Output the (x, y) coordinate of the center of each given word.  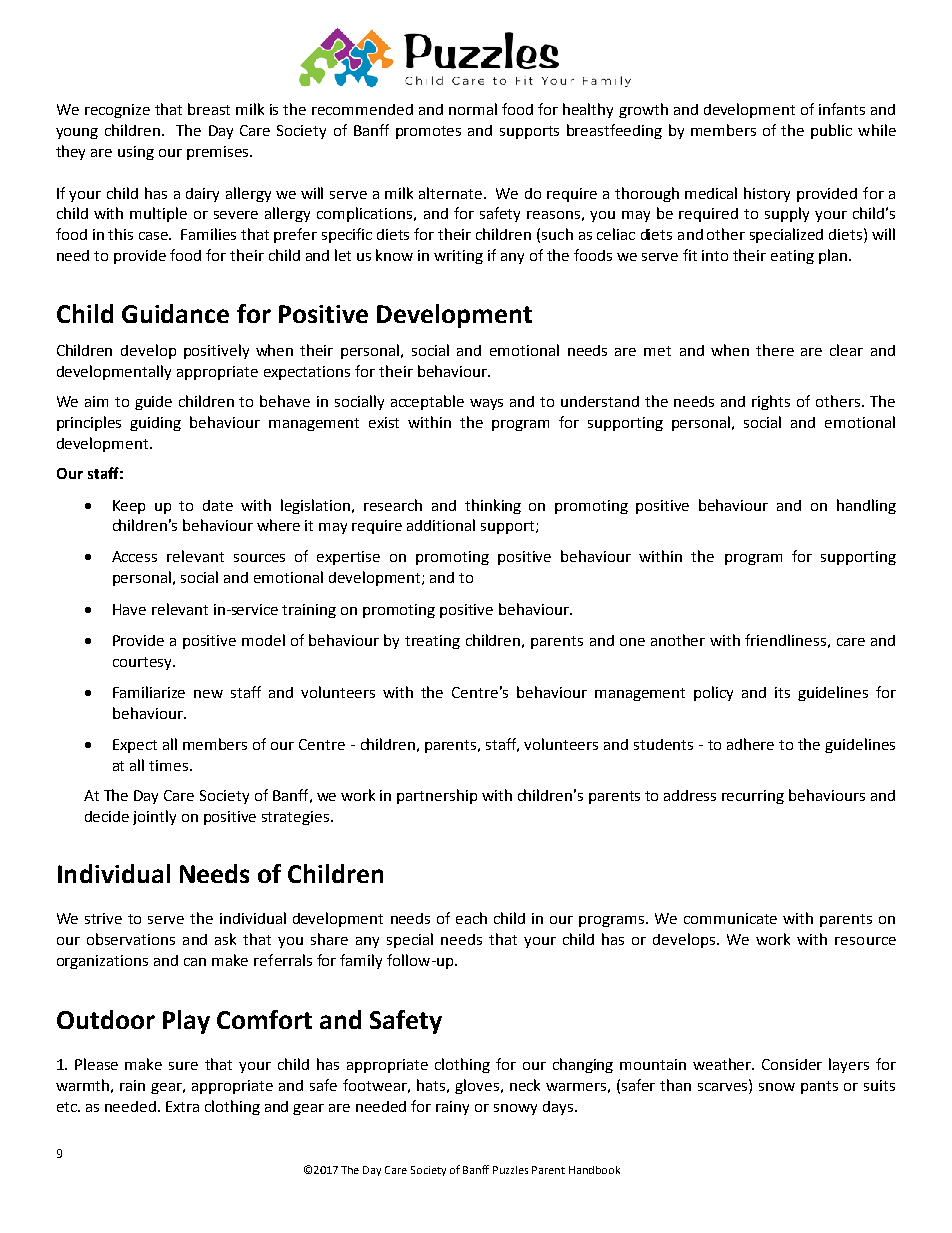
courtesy (143, 663)
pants (819, 1087)
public (831, 131)
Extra (182, 1106)
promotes (428, 132)
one (632, 642)
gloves (477, 1086)
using (136, 153)
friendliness (785, 640)
